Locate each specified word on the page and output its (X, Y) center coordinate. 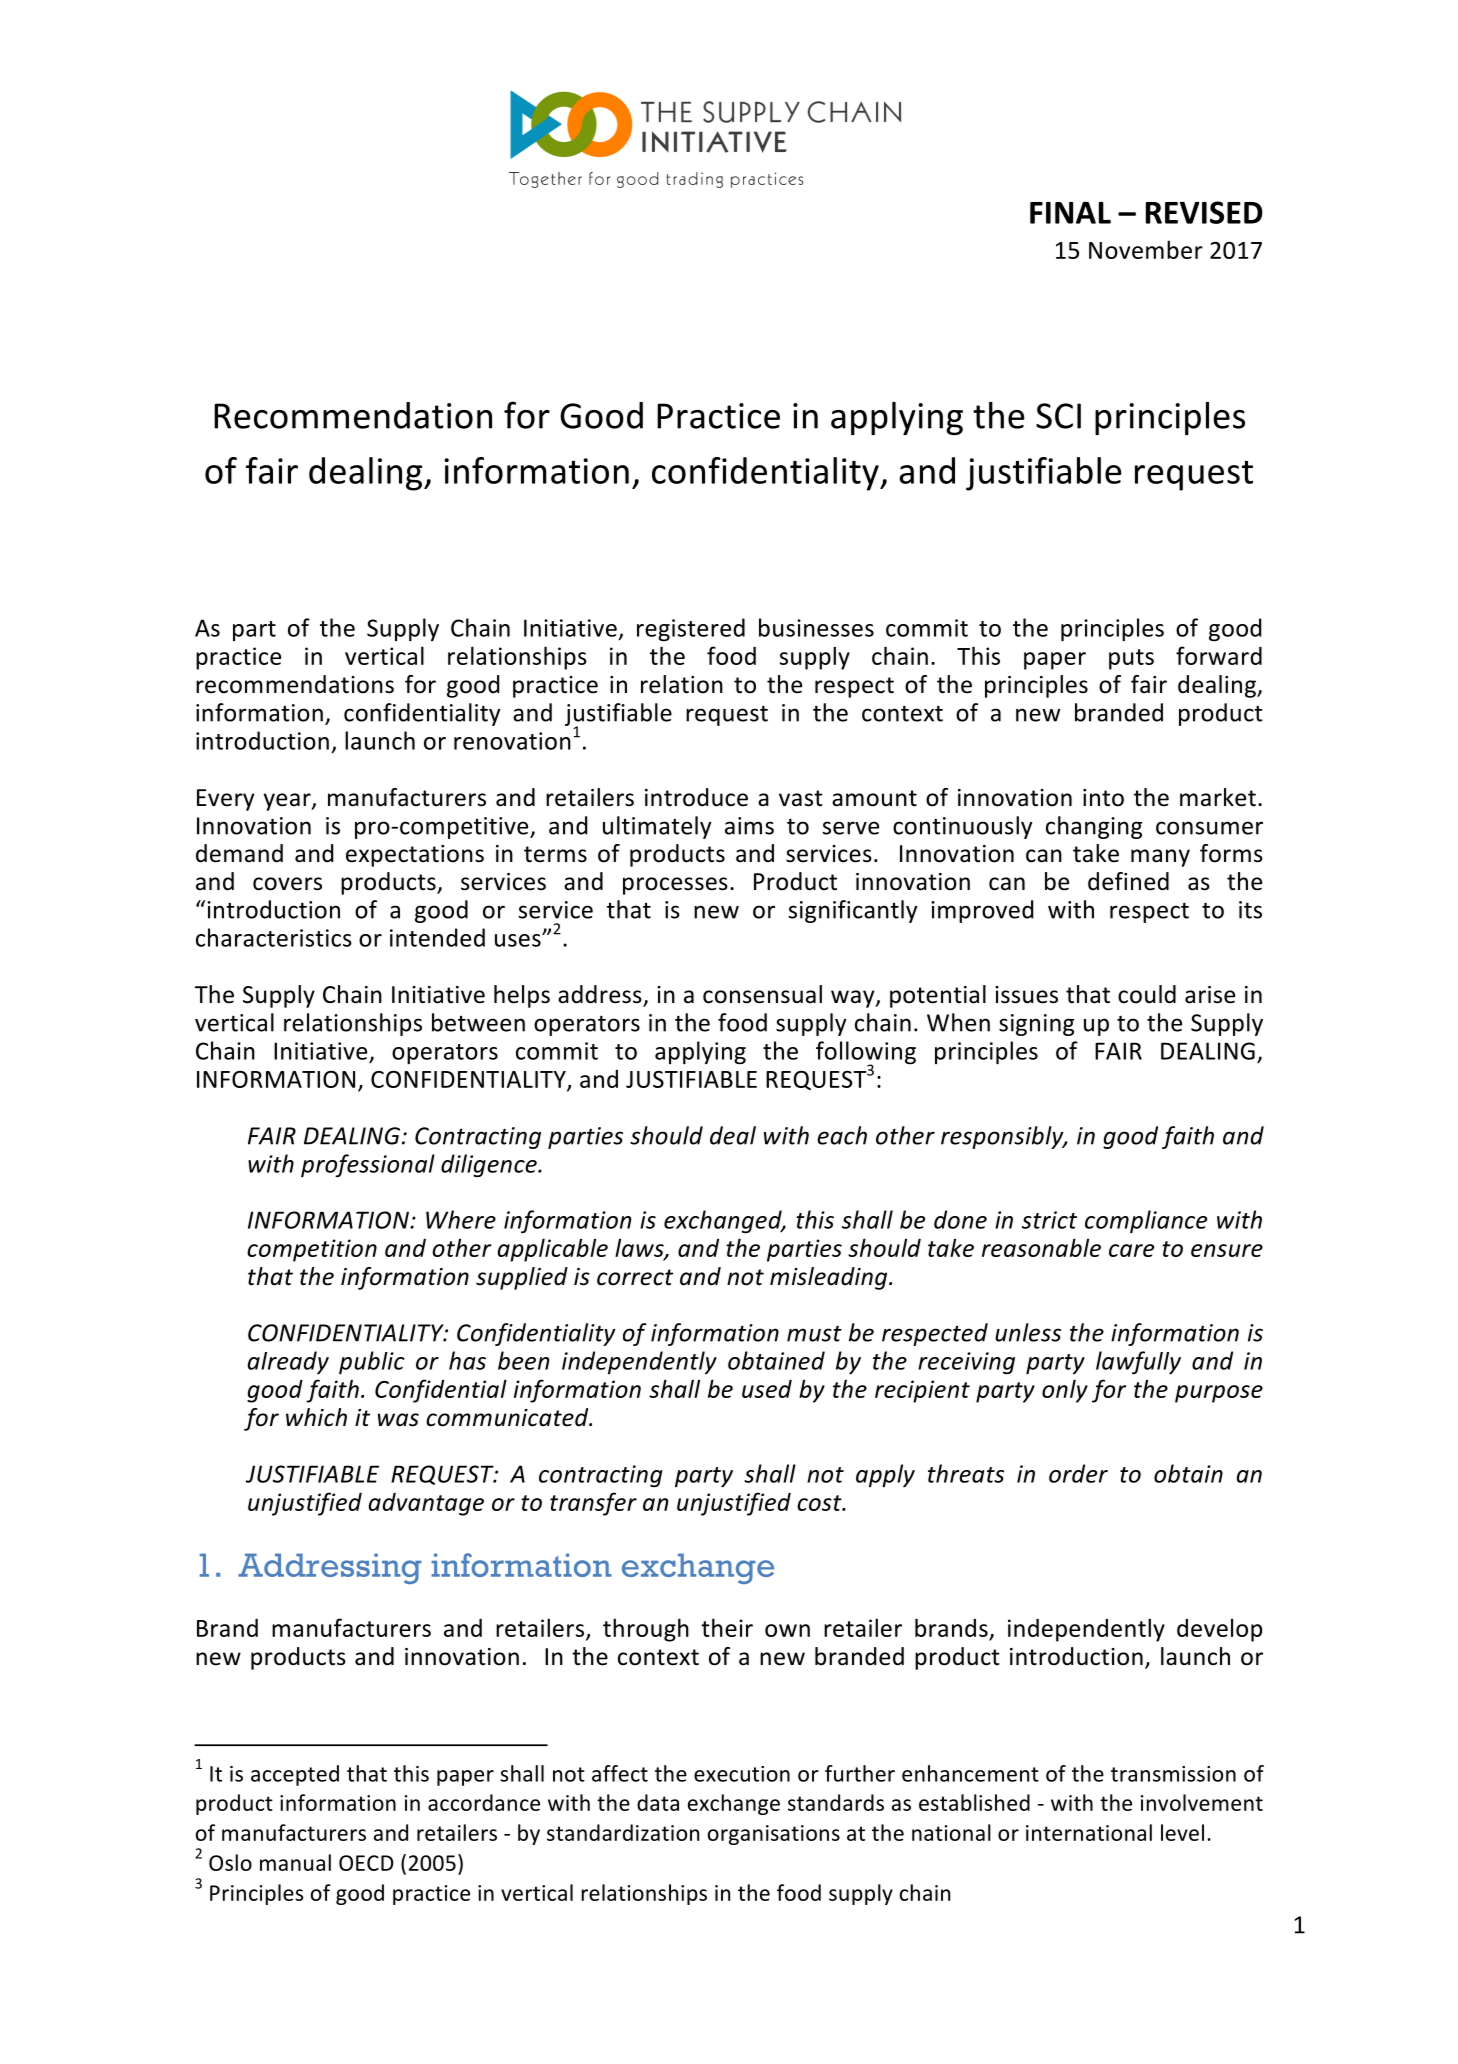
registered (691, 630)
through (646, 1630)
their (727, 1627)
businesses (816, 627)
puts (1131, 659)
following (866, 1054)
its (1250, 910)
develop (1219, 1630)
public (372, 1362)
